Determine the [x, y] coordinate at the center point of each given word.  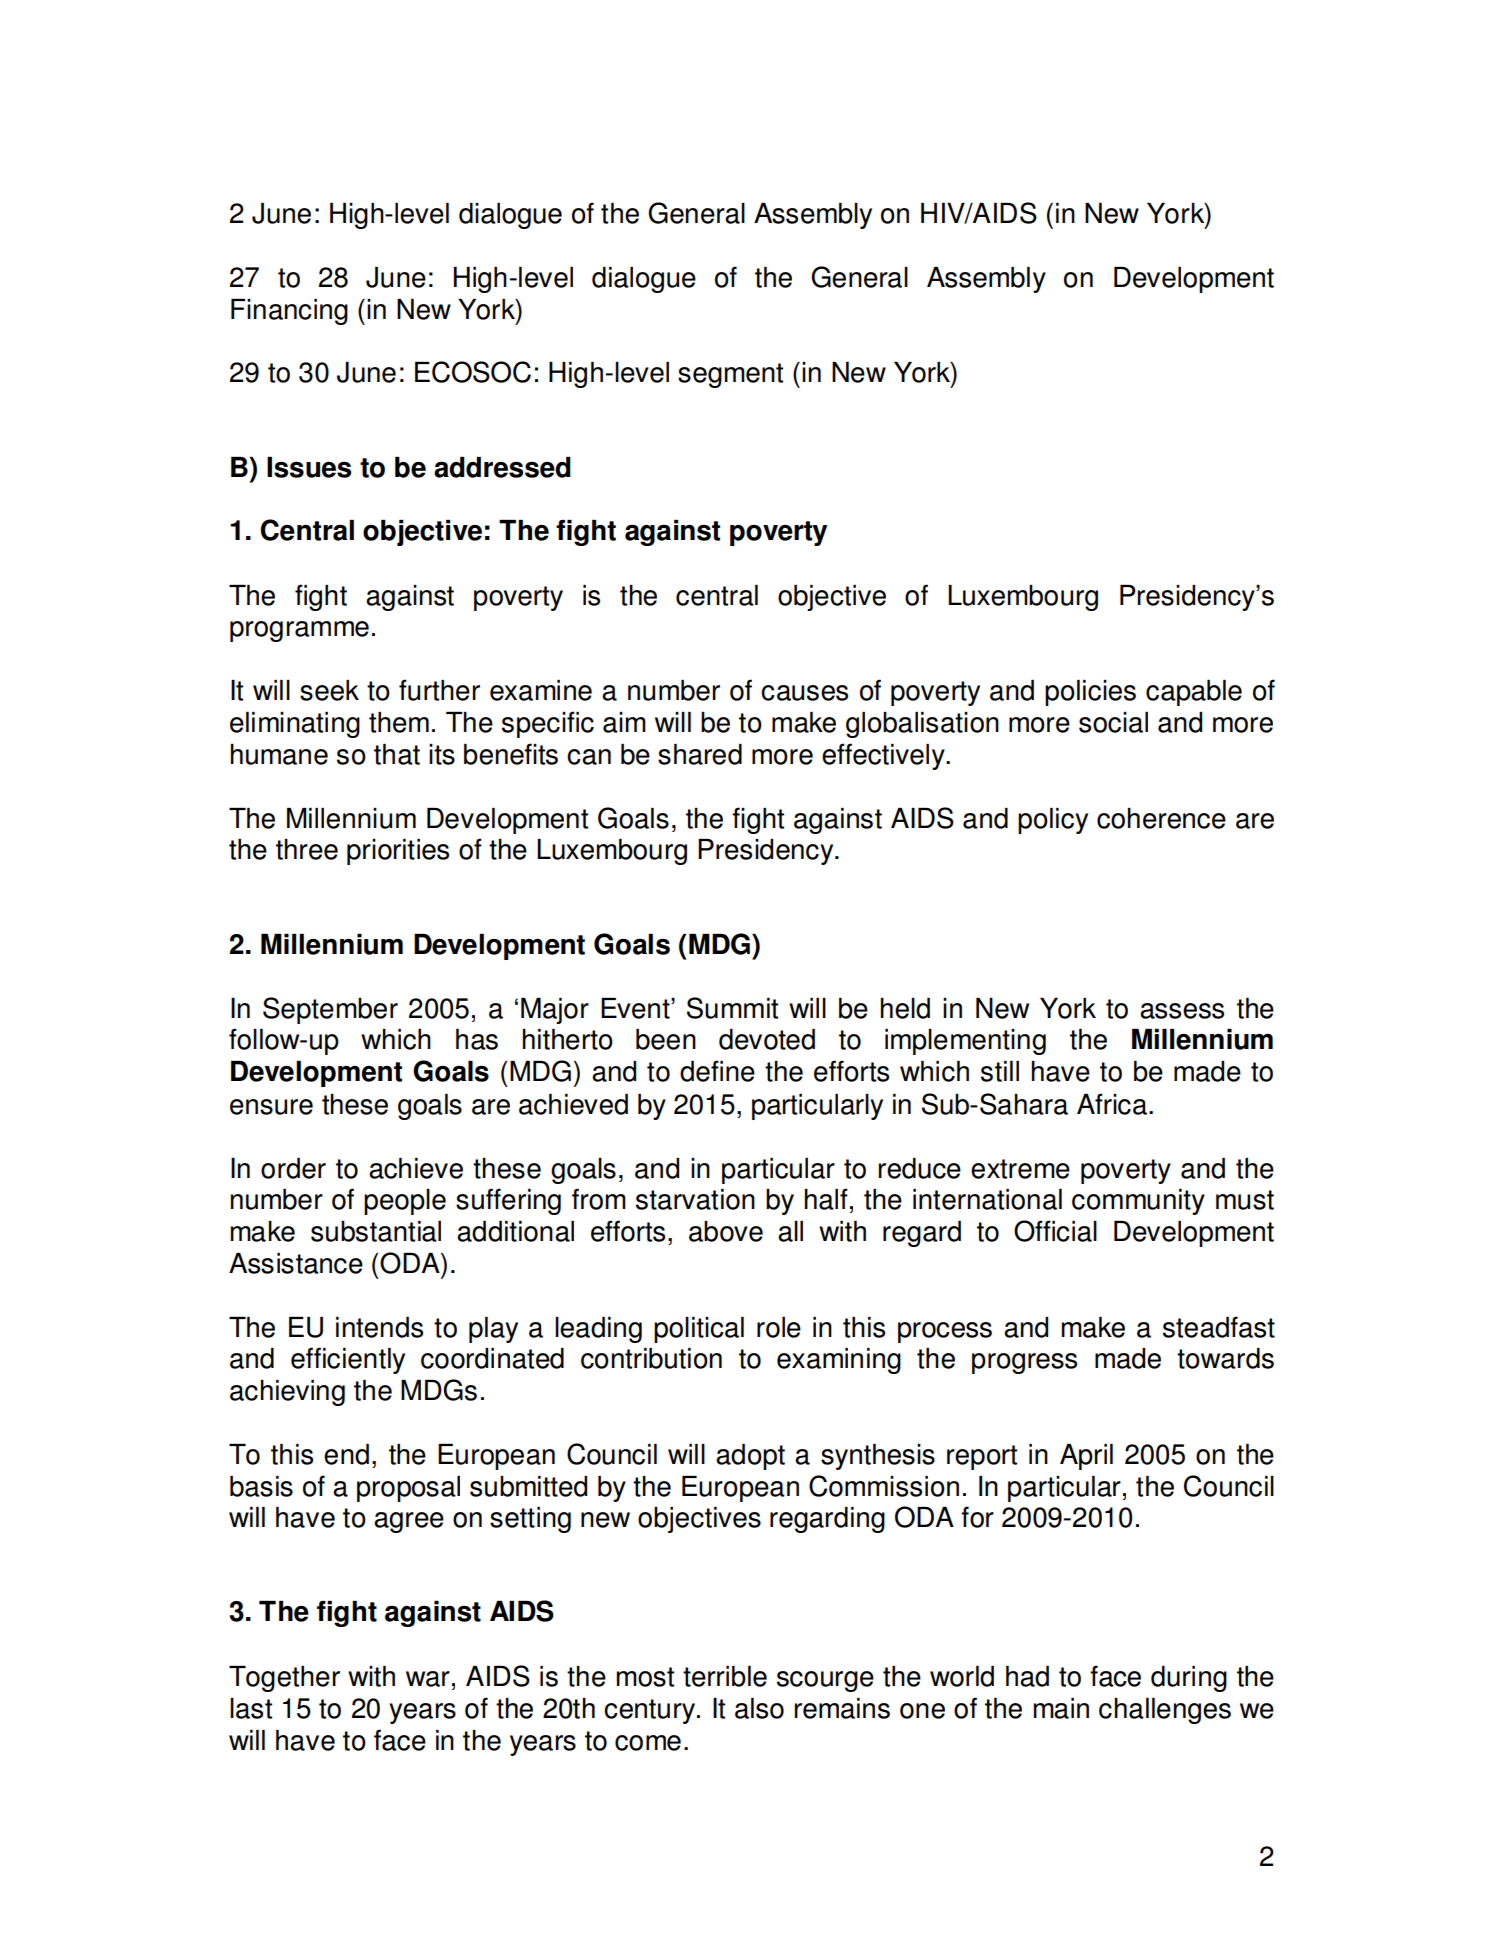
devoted [767, 1039]
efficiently [348, 1360]
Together [284, 1679]
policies [1090, 693]
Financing [289, 312]
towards [1225, 1358]
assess [1182, 1011]
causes [804, 693]
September [330, 1010]
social [1113, 722]
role [779, 1327]
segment [730, 375]
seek [329, 690]
